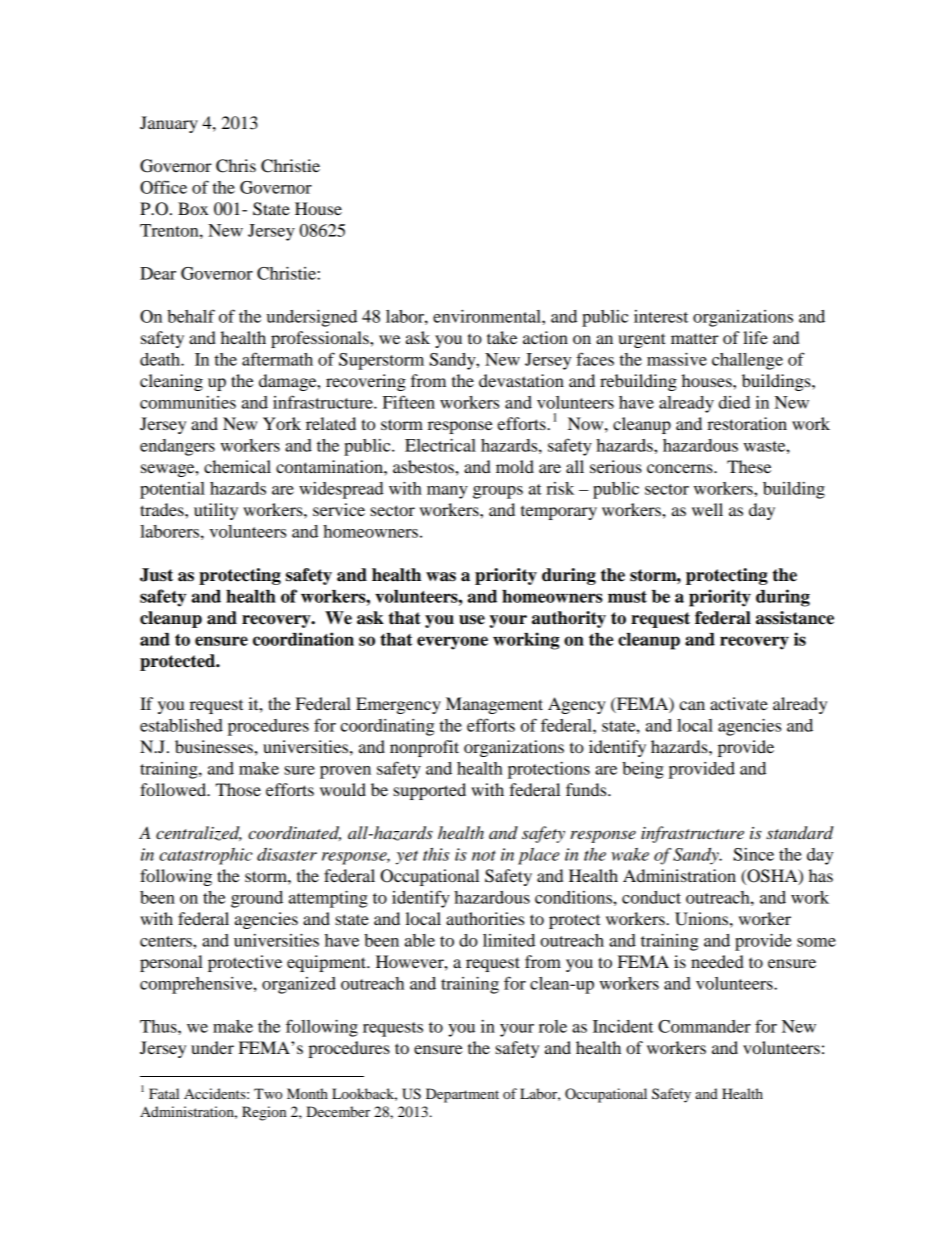 This screenshot has width=952, height=1233. I want to click on activate, so click(739, 703).
